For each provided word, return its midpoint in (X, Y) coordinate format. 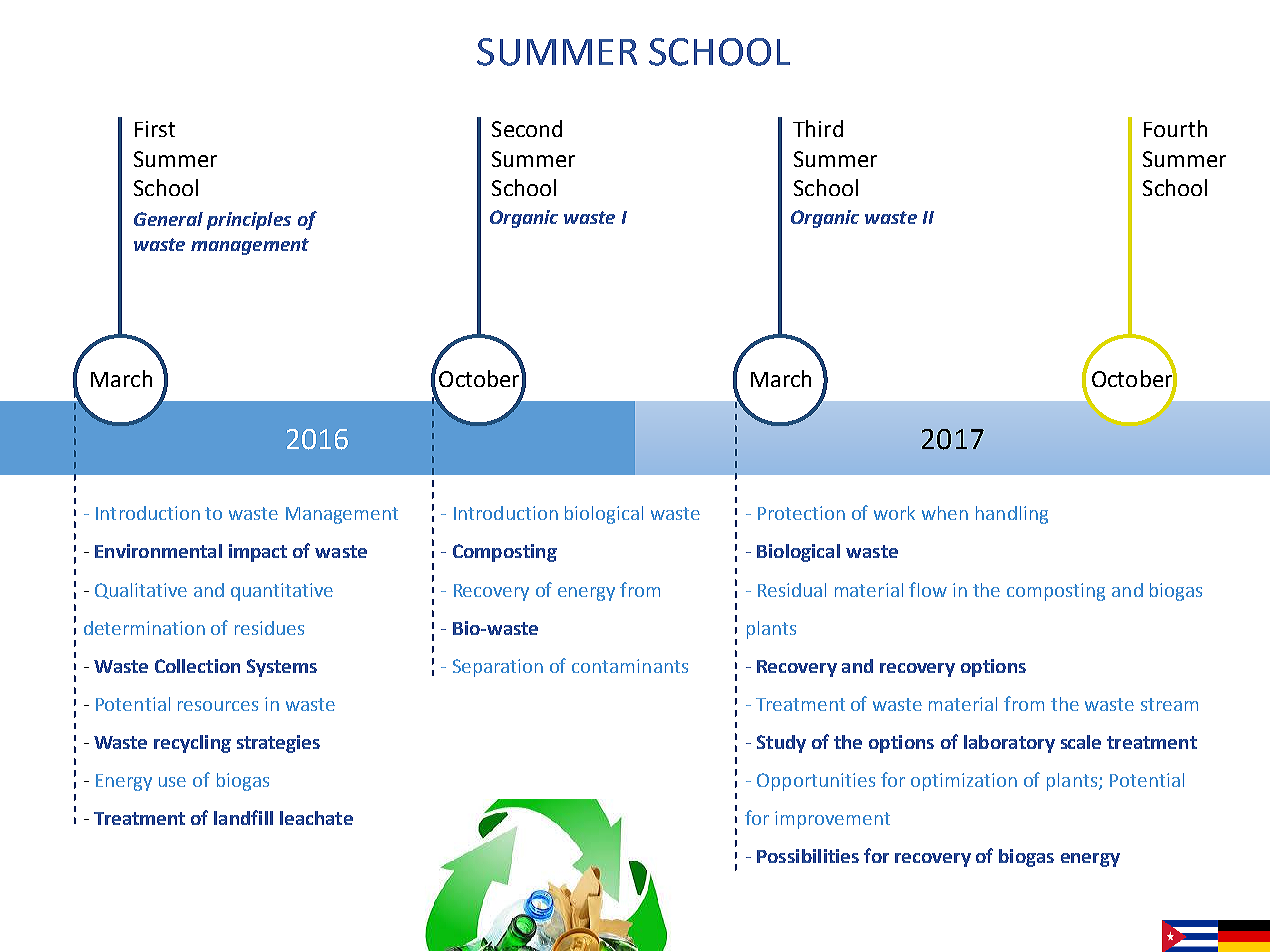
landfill (243, 817)
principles (249, 221)
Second (527, 128)
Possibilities (808, 856)
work (894, 513)
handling (1012, 515)
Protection (801, 513)
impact (258, 553)
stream (1169, 704)
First (155, 129)
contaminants (630, 666)
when (945, 513)
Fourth (1175, 128)
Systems (282, 668)
